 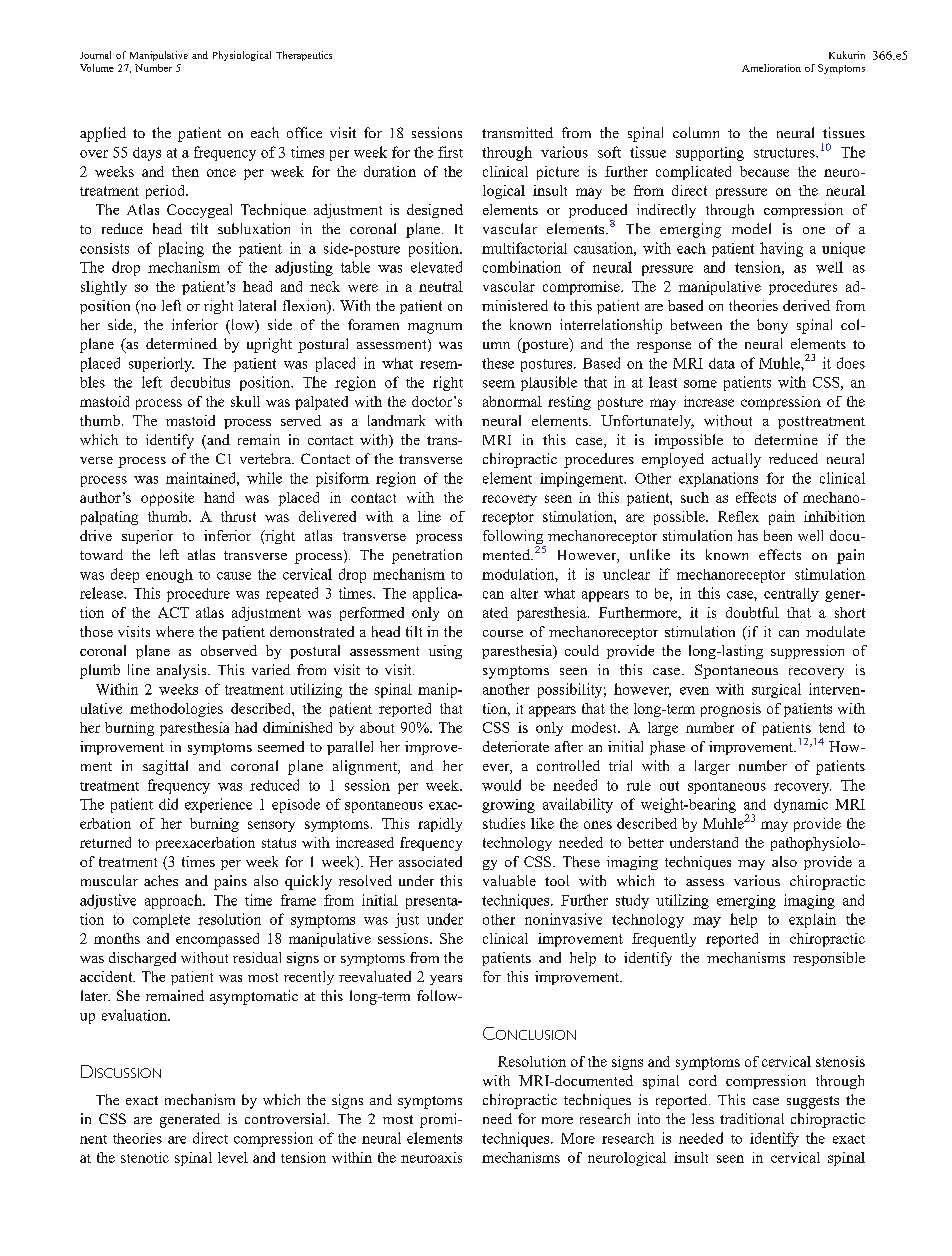 I want to click on doubtful, so click(x=752, y=612).
